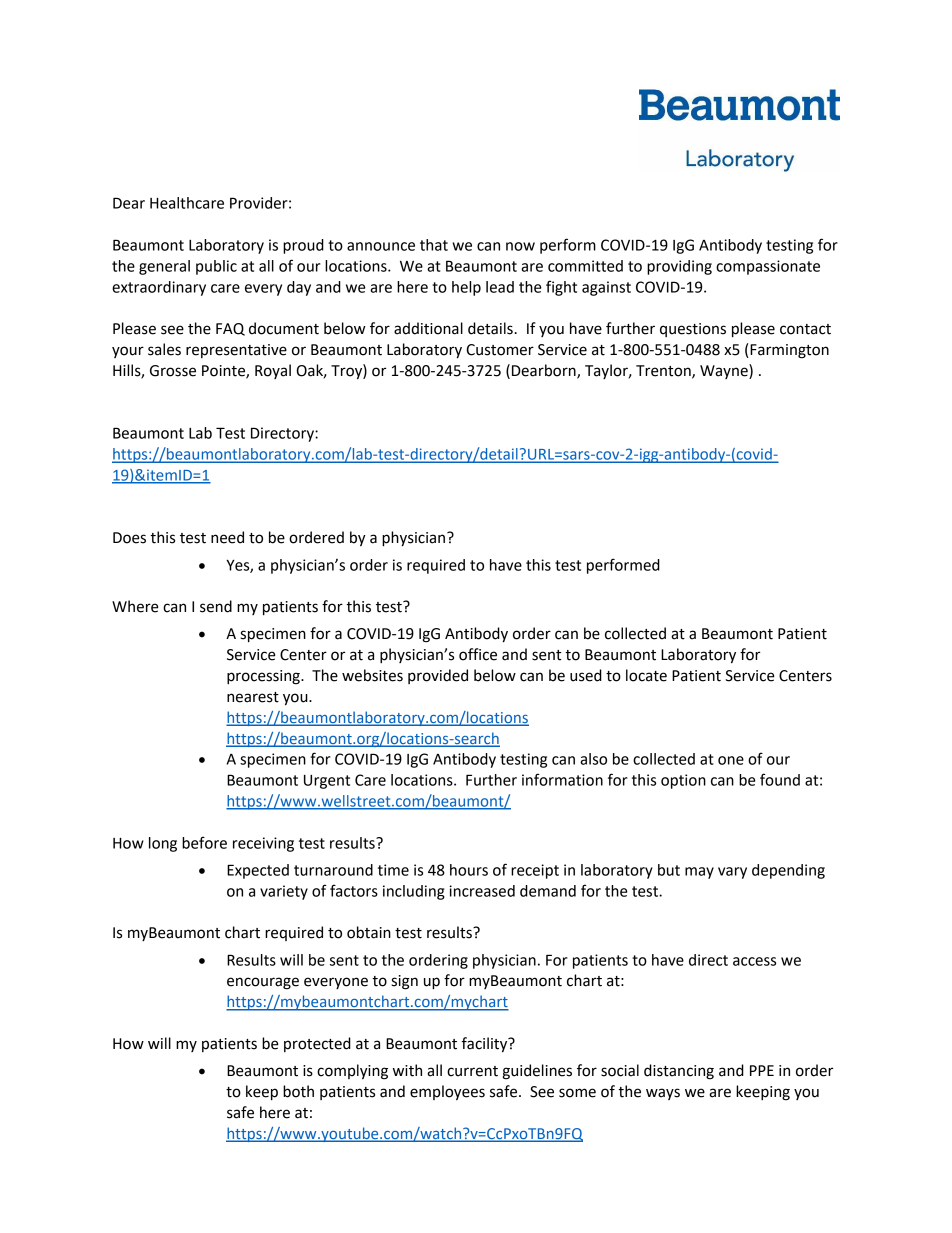 This screenshot has width=952, height=1233. I want to click on information, so click(562, 779).
